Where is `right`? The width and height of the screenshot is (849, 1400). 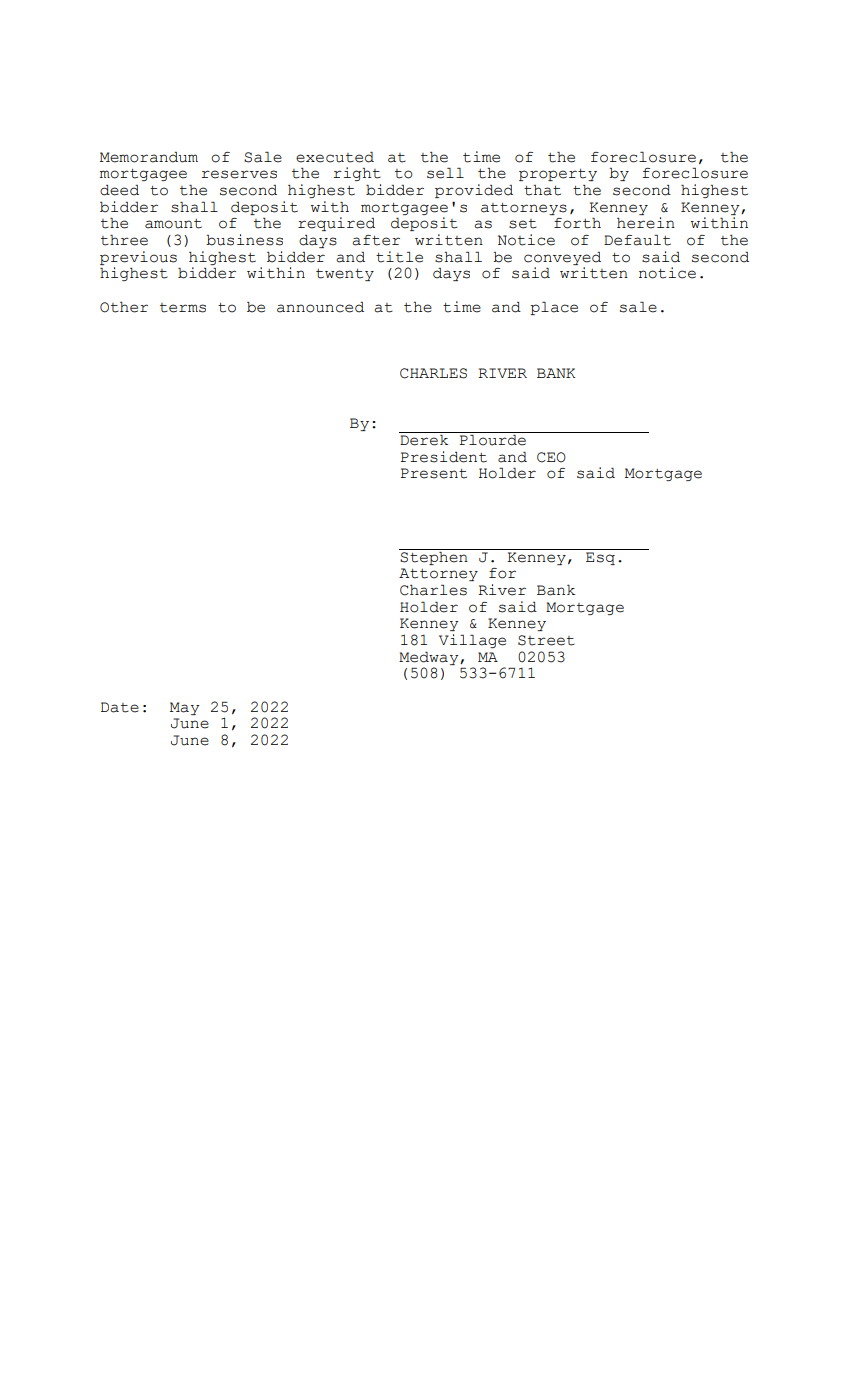
right is located at coordinates (357, 174).
